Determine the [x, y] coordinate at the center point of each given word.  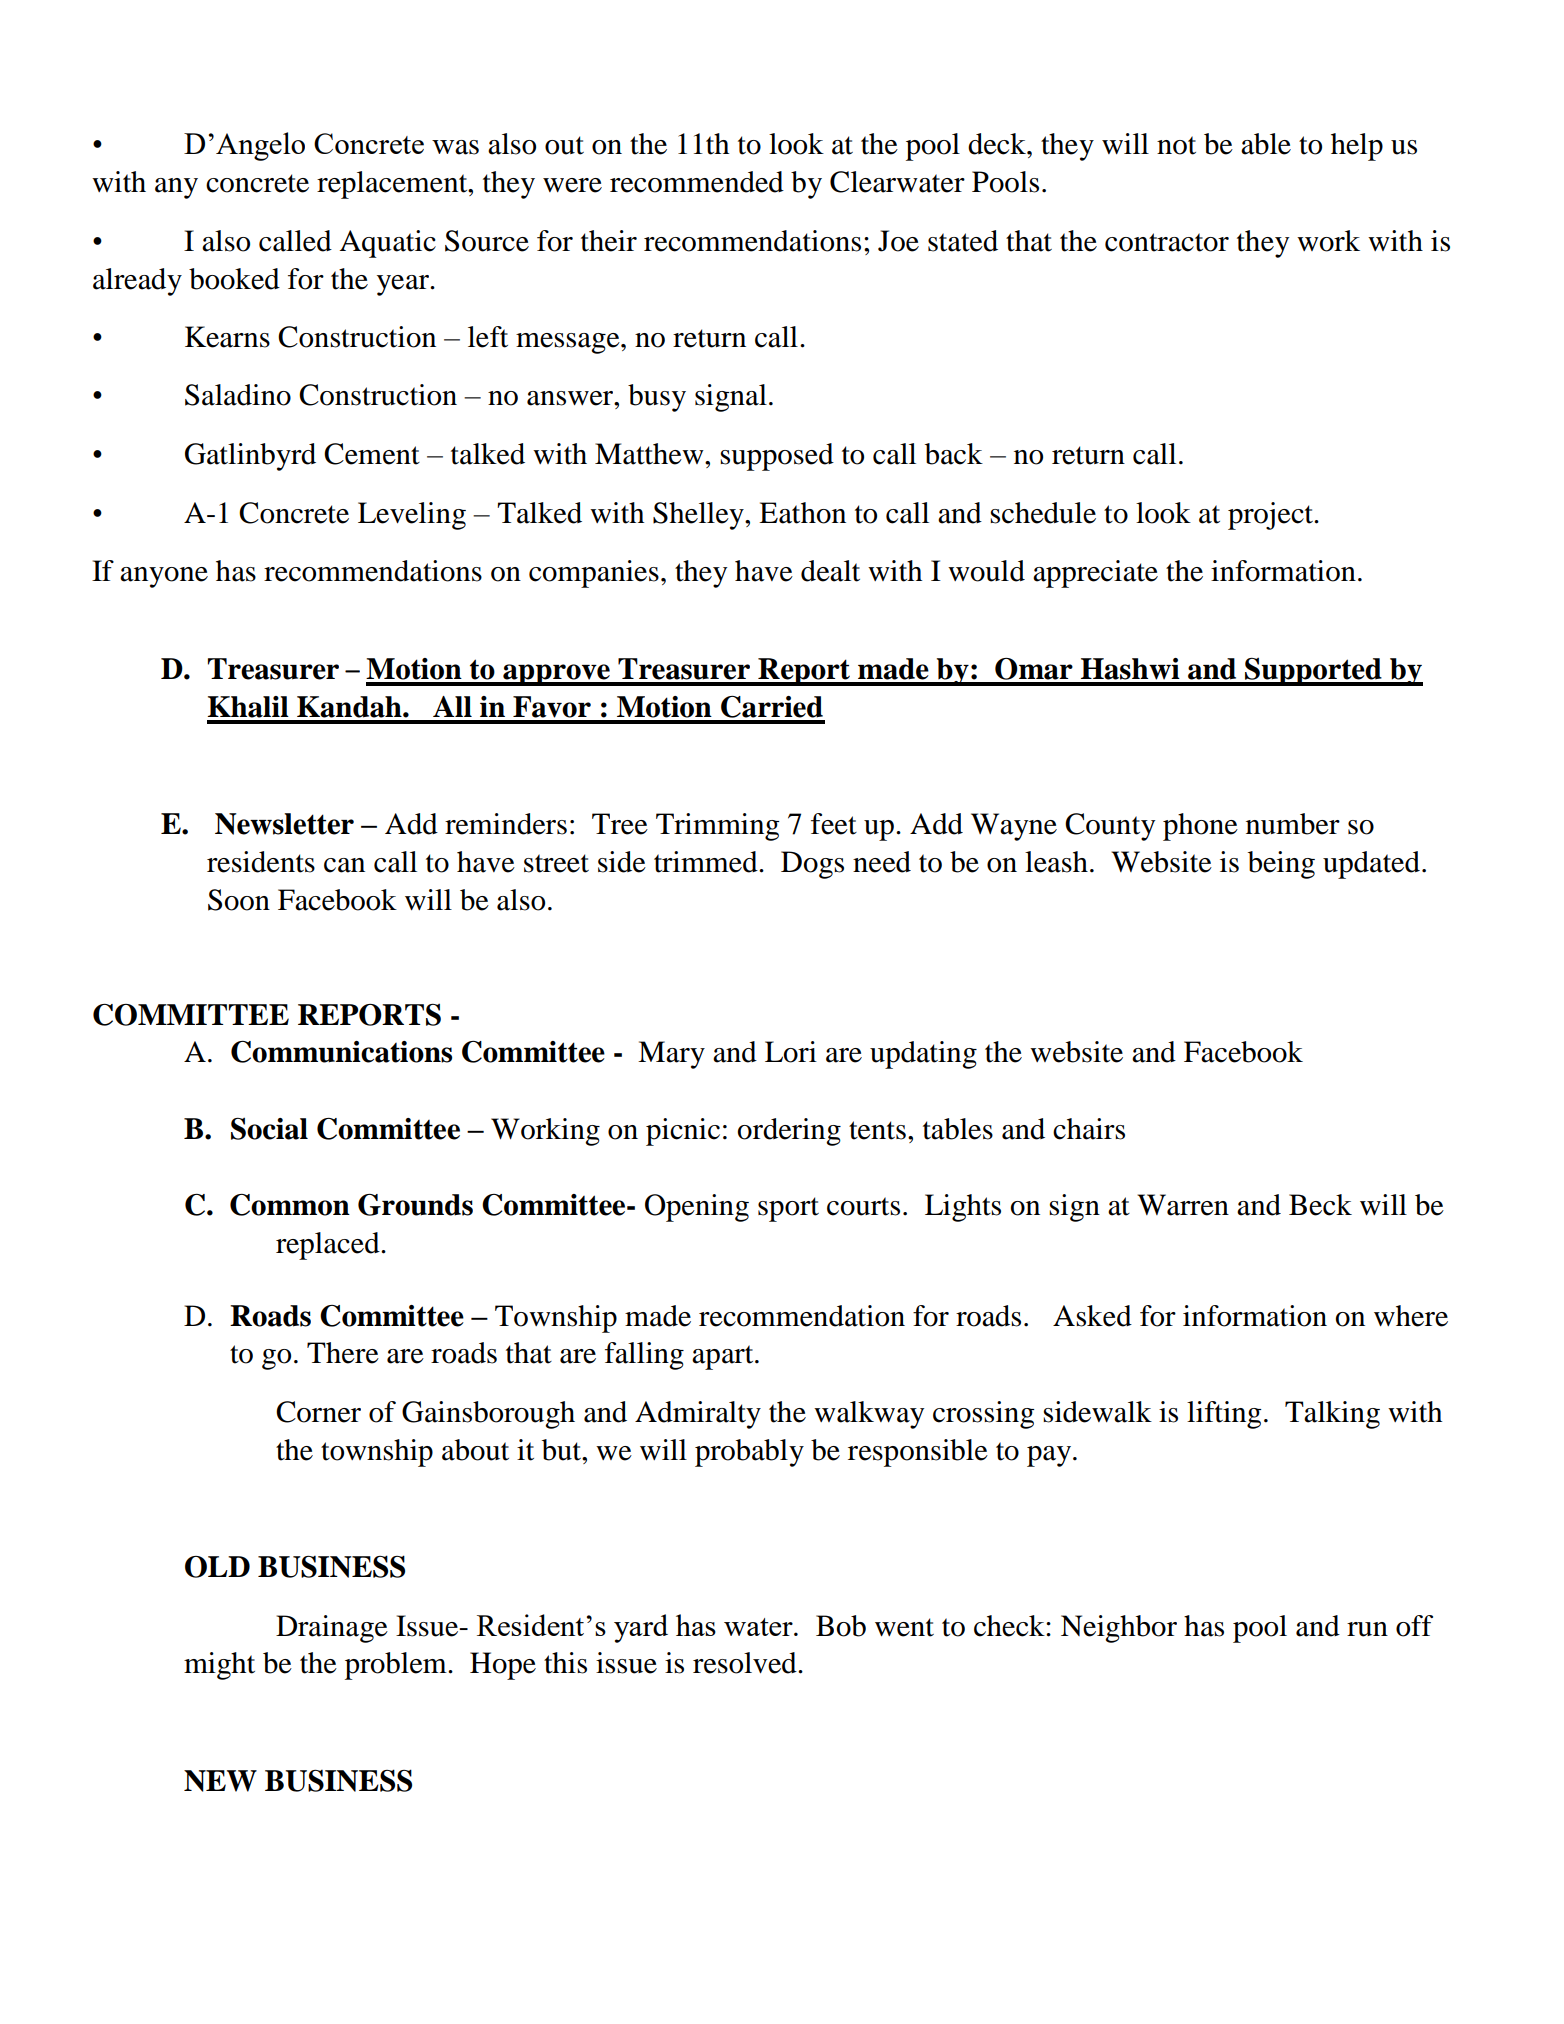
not [1176, 145]
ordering [789, 1132]
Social [269, 1128]
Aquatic [387, 244]
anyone [164, 577]
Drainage [332, 1629]
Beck [1320, 1205]
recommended [697, 182]
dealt [830, 571]
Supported [1313, 671]
